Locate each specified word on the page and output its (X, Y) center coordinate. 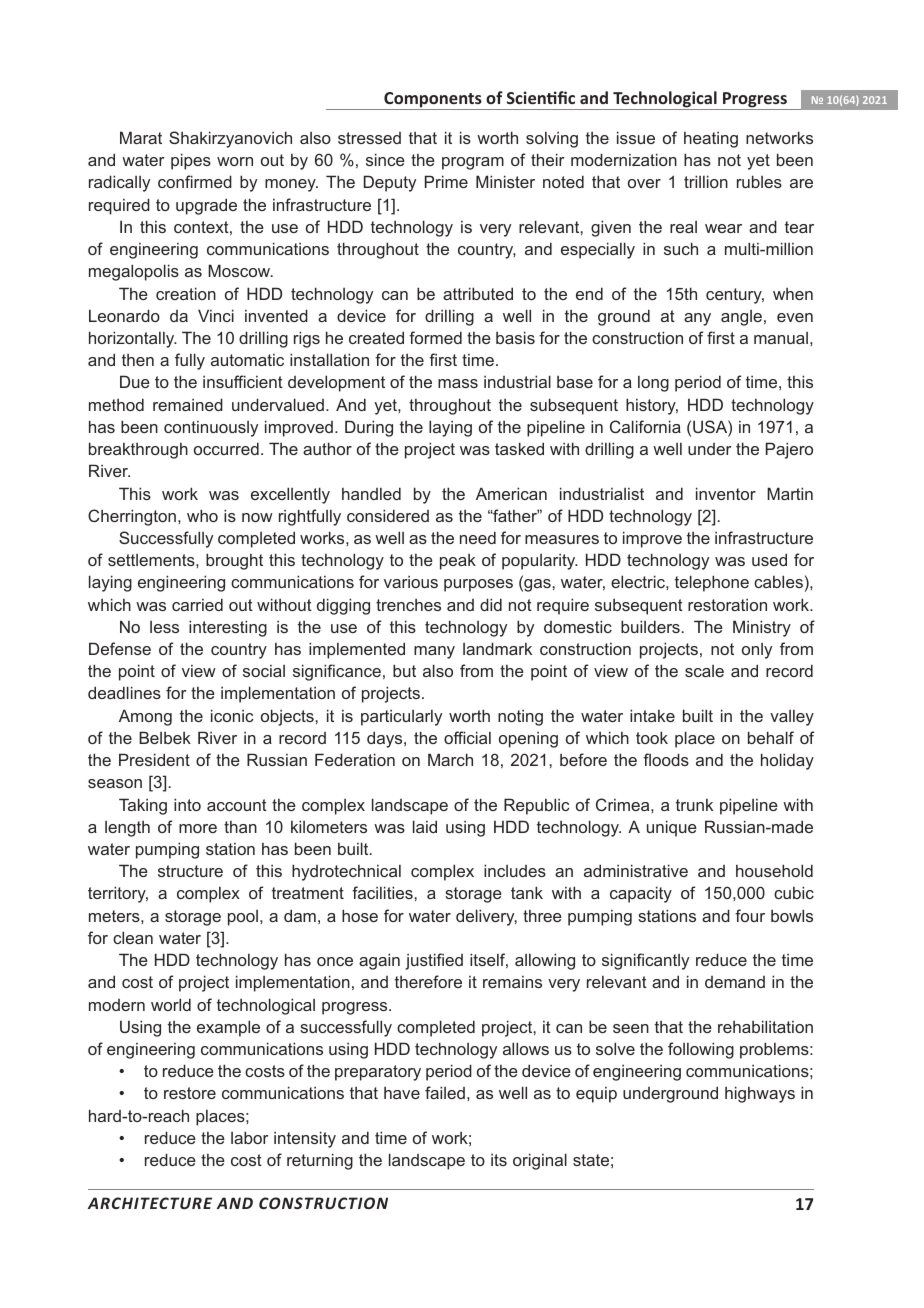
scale (704, 671)
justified (434, 961)
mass (458, 383)
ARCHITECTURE (150, 1203)
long (653, 384)
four (750, 915)
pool (243, 918)
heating (711, 140)
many (434, 652)
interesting (228, 628)
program (473, 163)
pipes (191, 161)
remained (188, 404)
